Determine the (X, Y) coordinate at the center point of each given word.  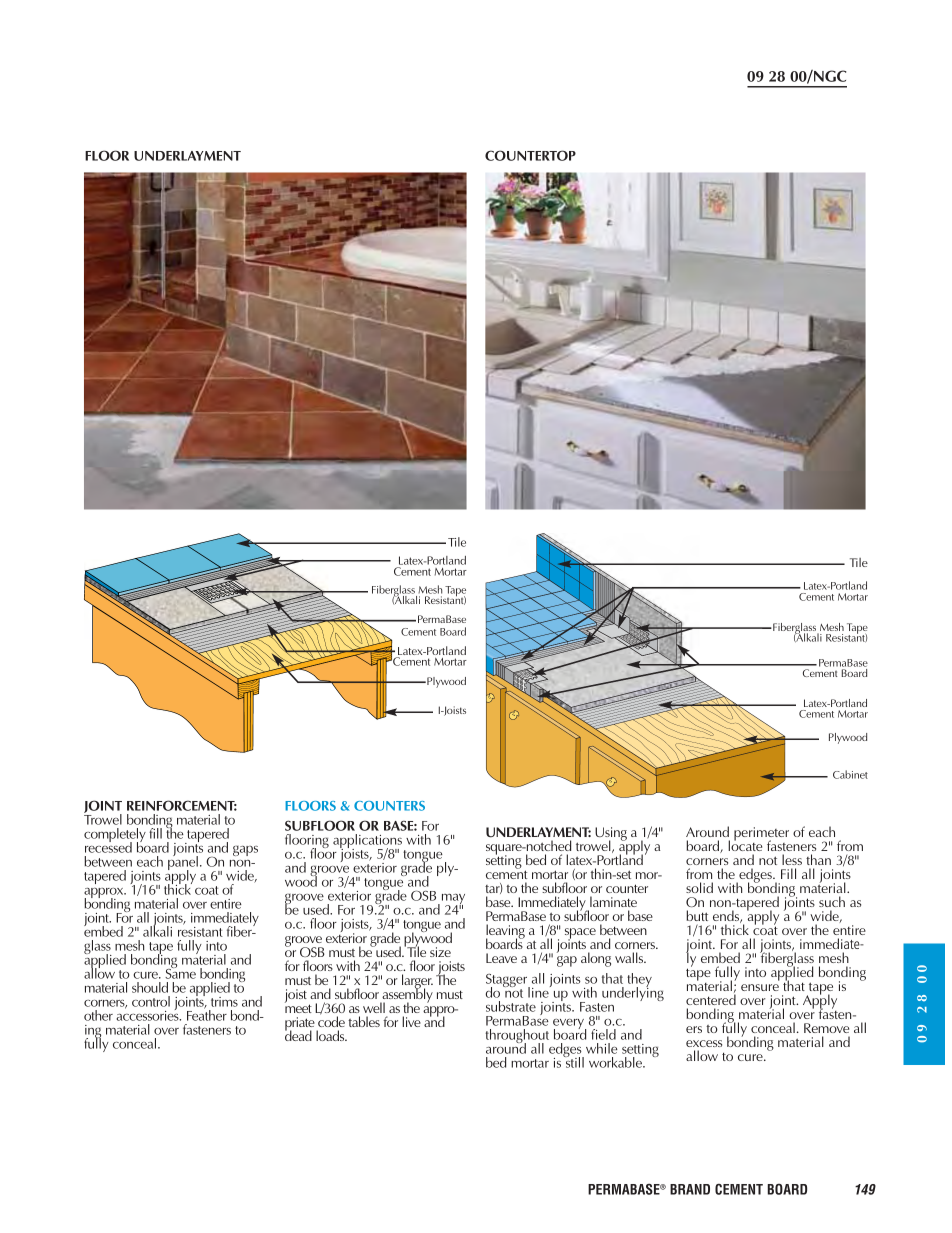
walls (630, 957)
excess (704, 1043)
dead (298, 1034)
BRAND (690, 1189)
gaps (245, 850)
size (440, 952)
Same (180, 973)
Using (611, 835)
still (573, 1061)
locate (745, 844)
